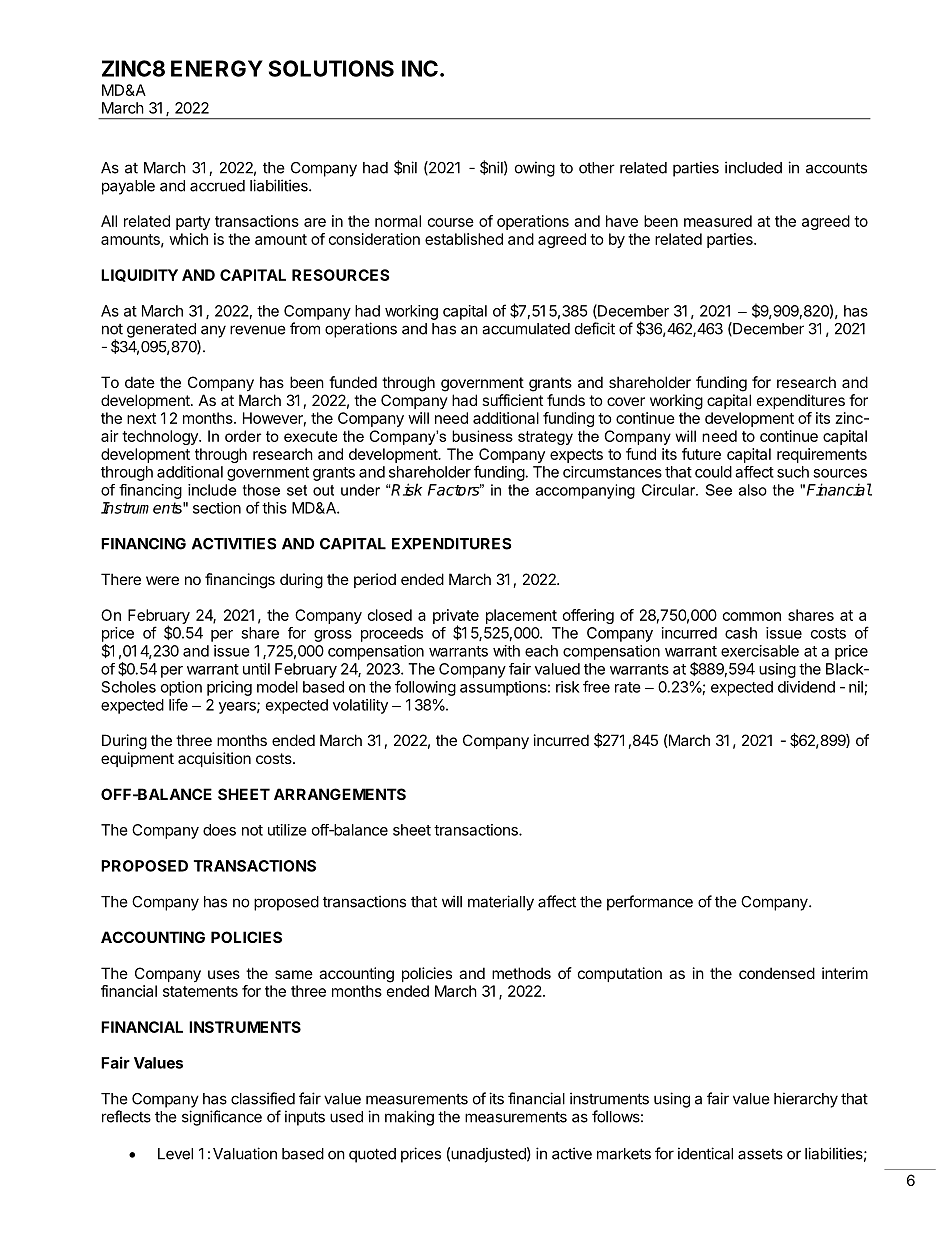 The height and width of the screenshot is (1233, 952). I want to click on acquisition, so click(214, 759).
